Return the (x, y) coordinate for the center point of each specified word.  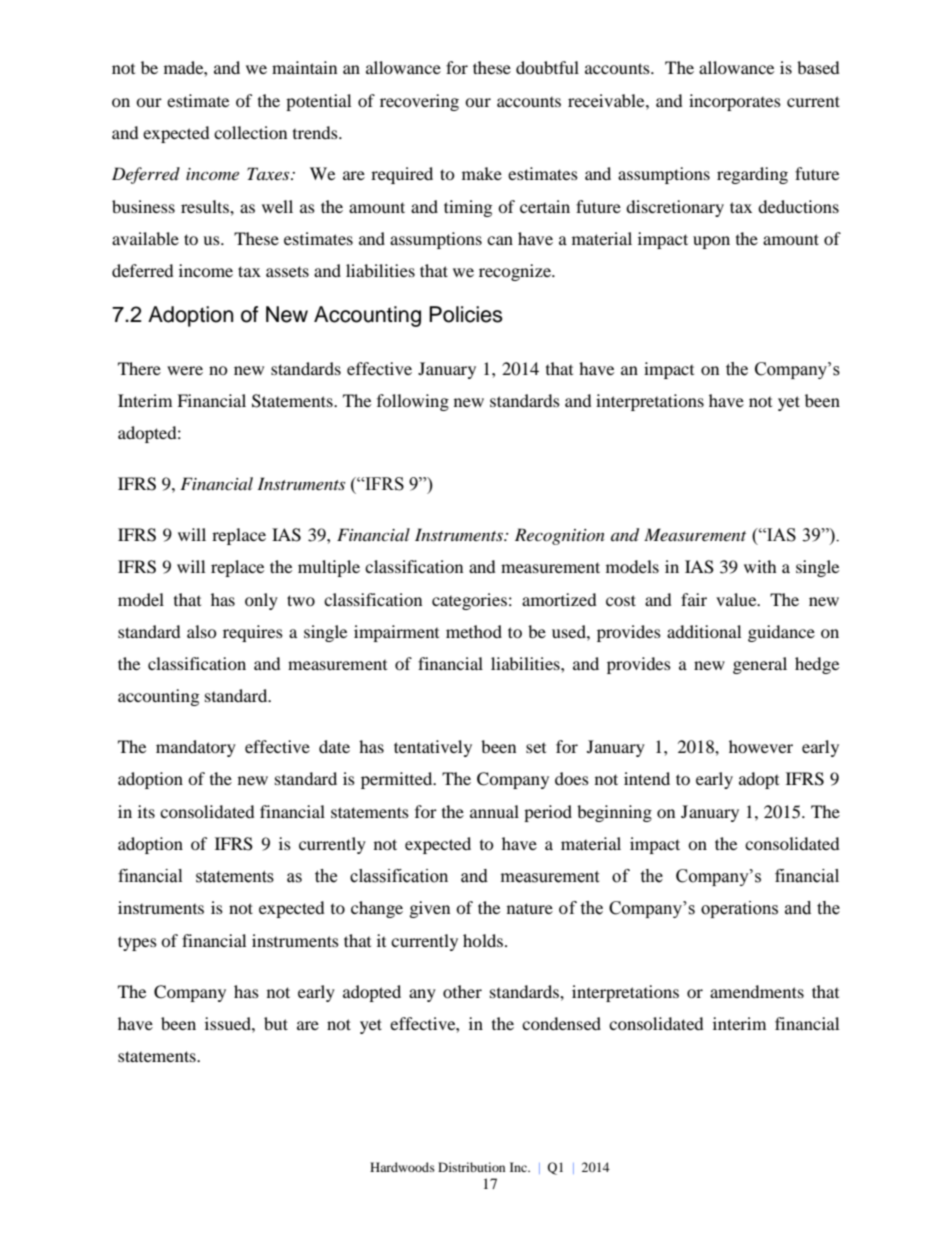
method (474, 631)
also (202, 631)
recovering (419, 102)
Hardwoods (402, 1167)
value (737, 599)
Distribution (471, 1167)
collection (250, 132)
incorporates (735, 102)
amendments (757, 991)
